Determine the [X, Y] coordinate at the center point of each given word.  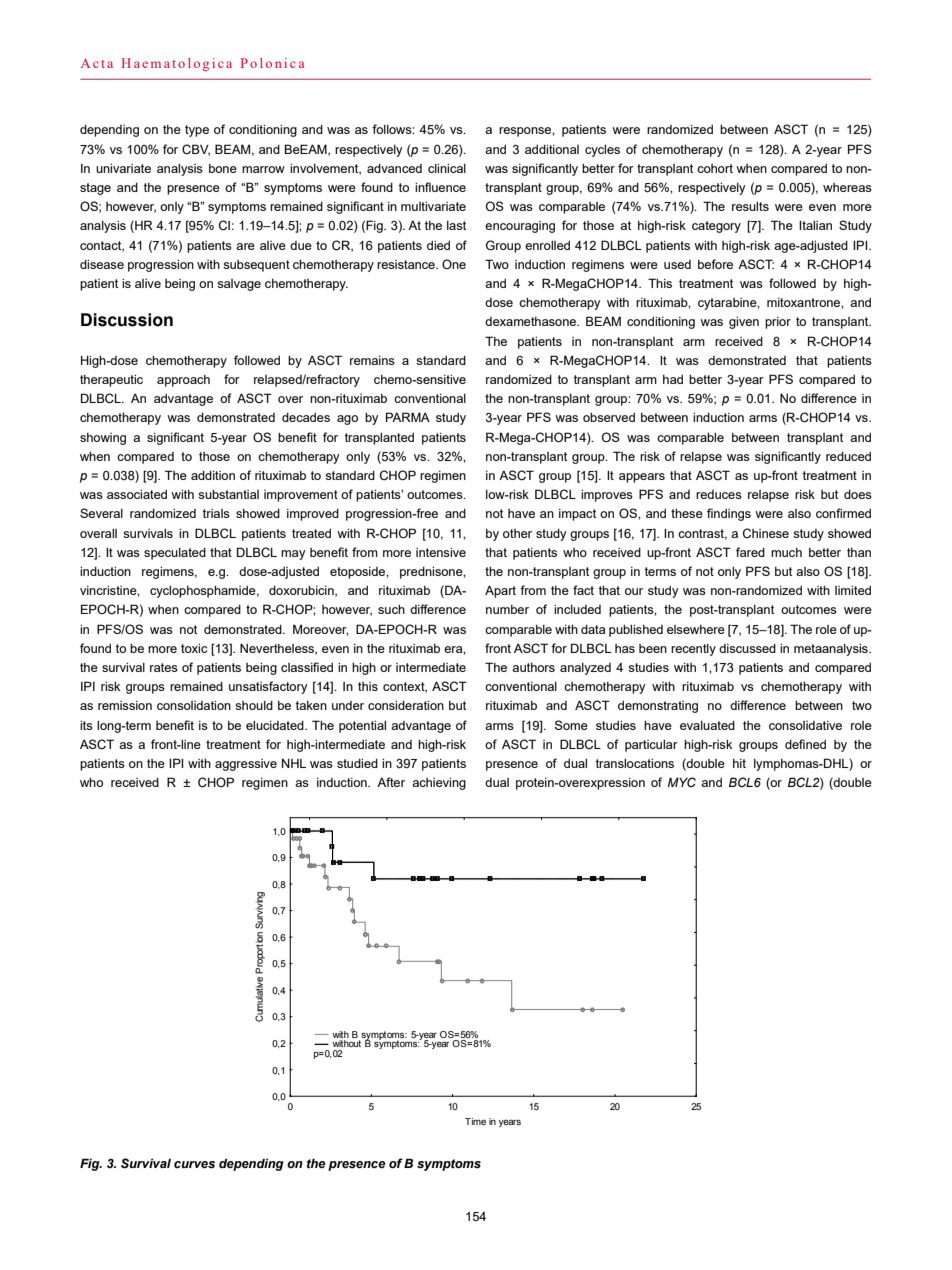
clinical [447, 168]
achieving [439, 784]
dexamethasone [532, 321]
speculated [175, 554]
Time [475, 1121]
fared [750, 552]
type [197, 131]
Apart [500, 591]
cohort [715, 168]
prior [778, 323]
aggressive [246, 765]
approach [183, 381]
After [391, 782]
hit [739, 763]
